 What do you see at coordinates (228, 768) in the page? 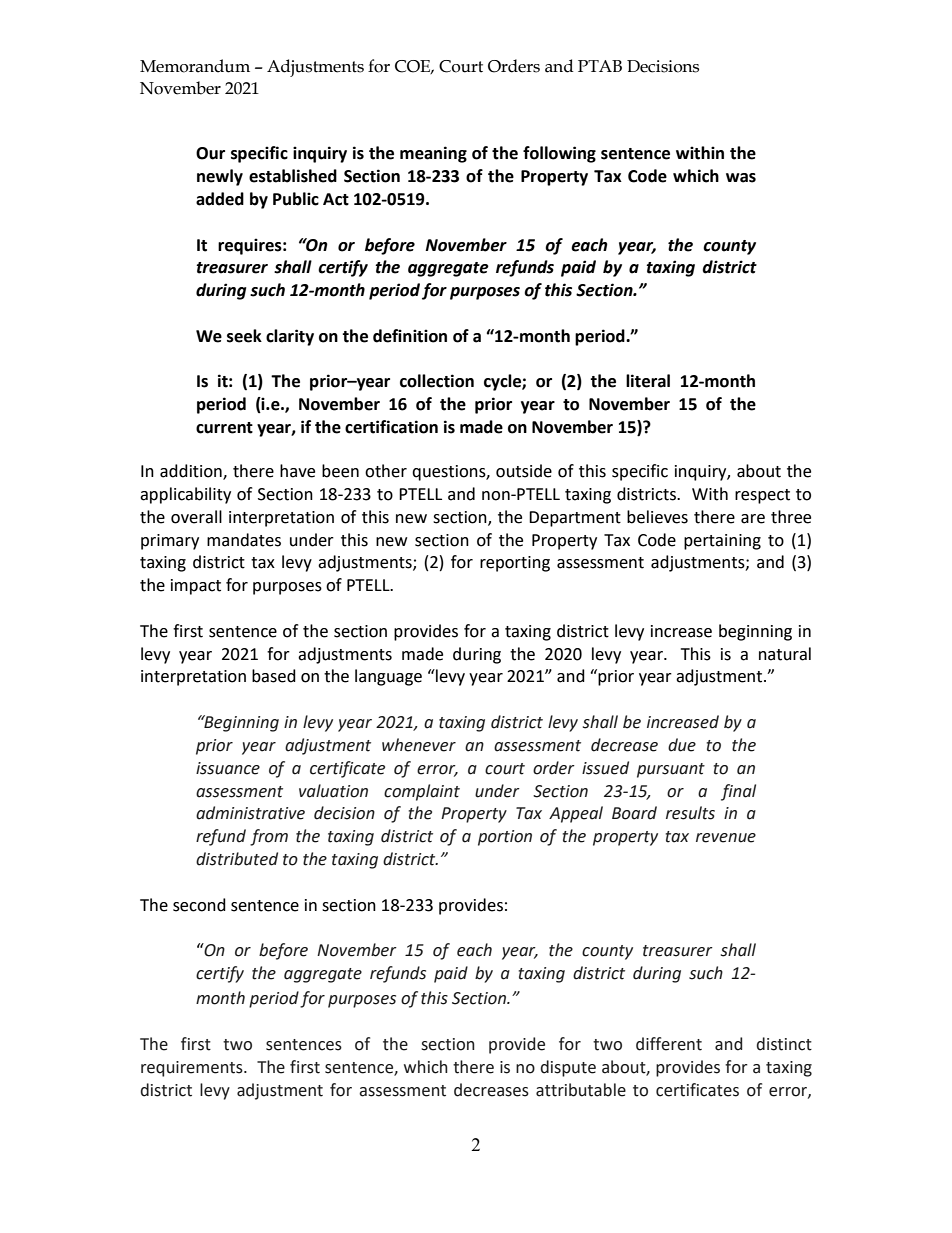
I see `issuance` at bounding box center [228, 768].
